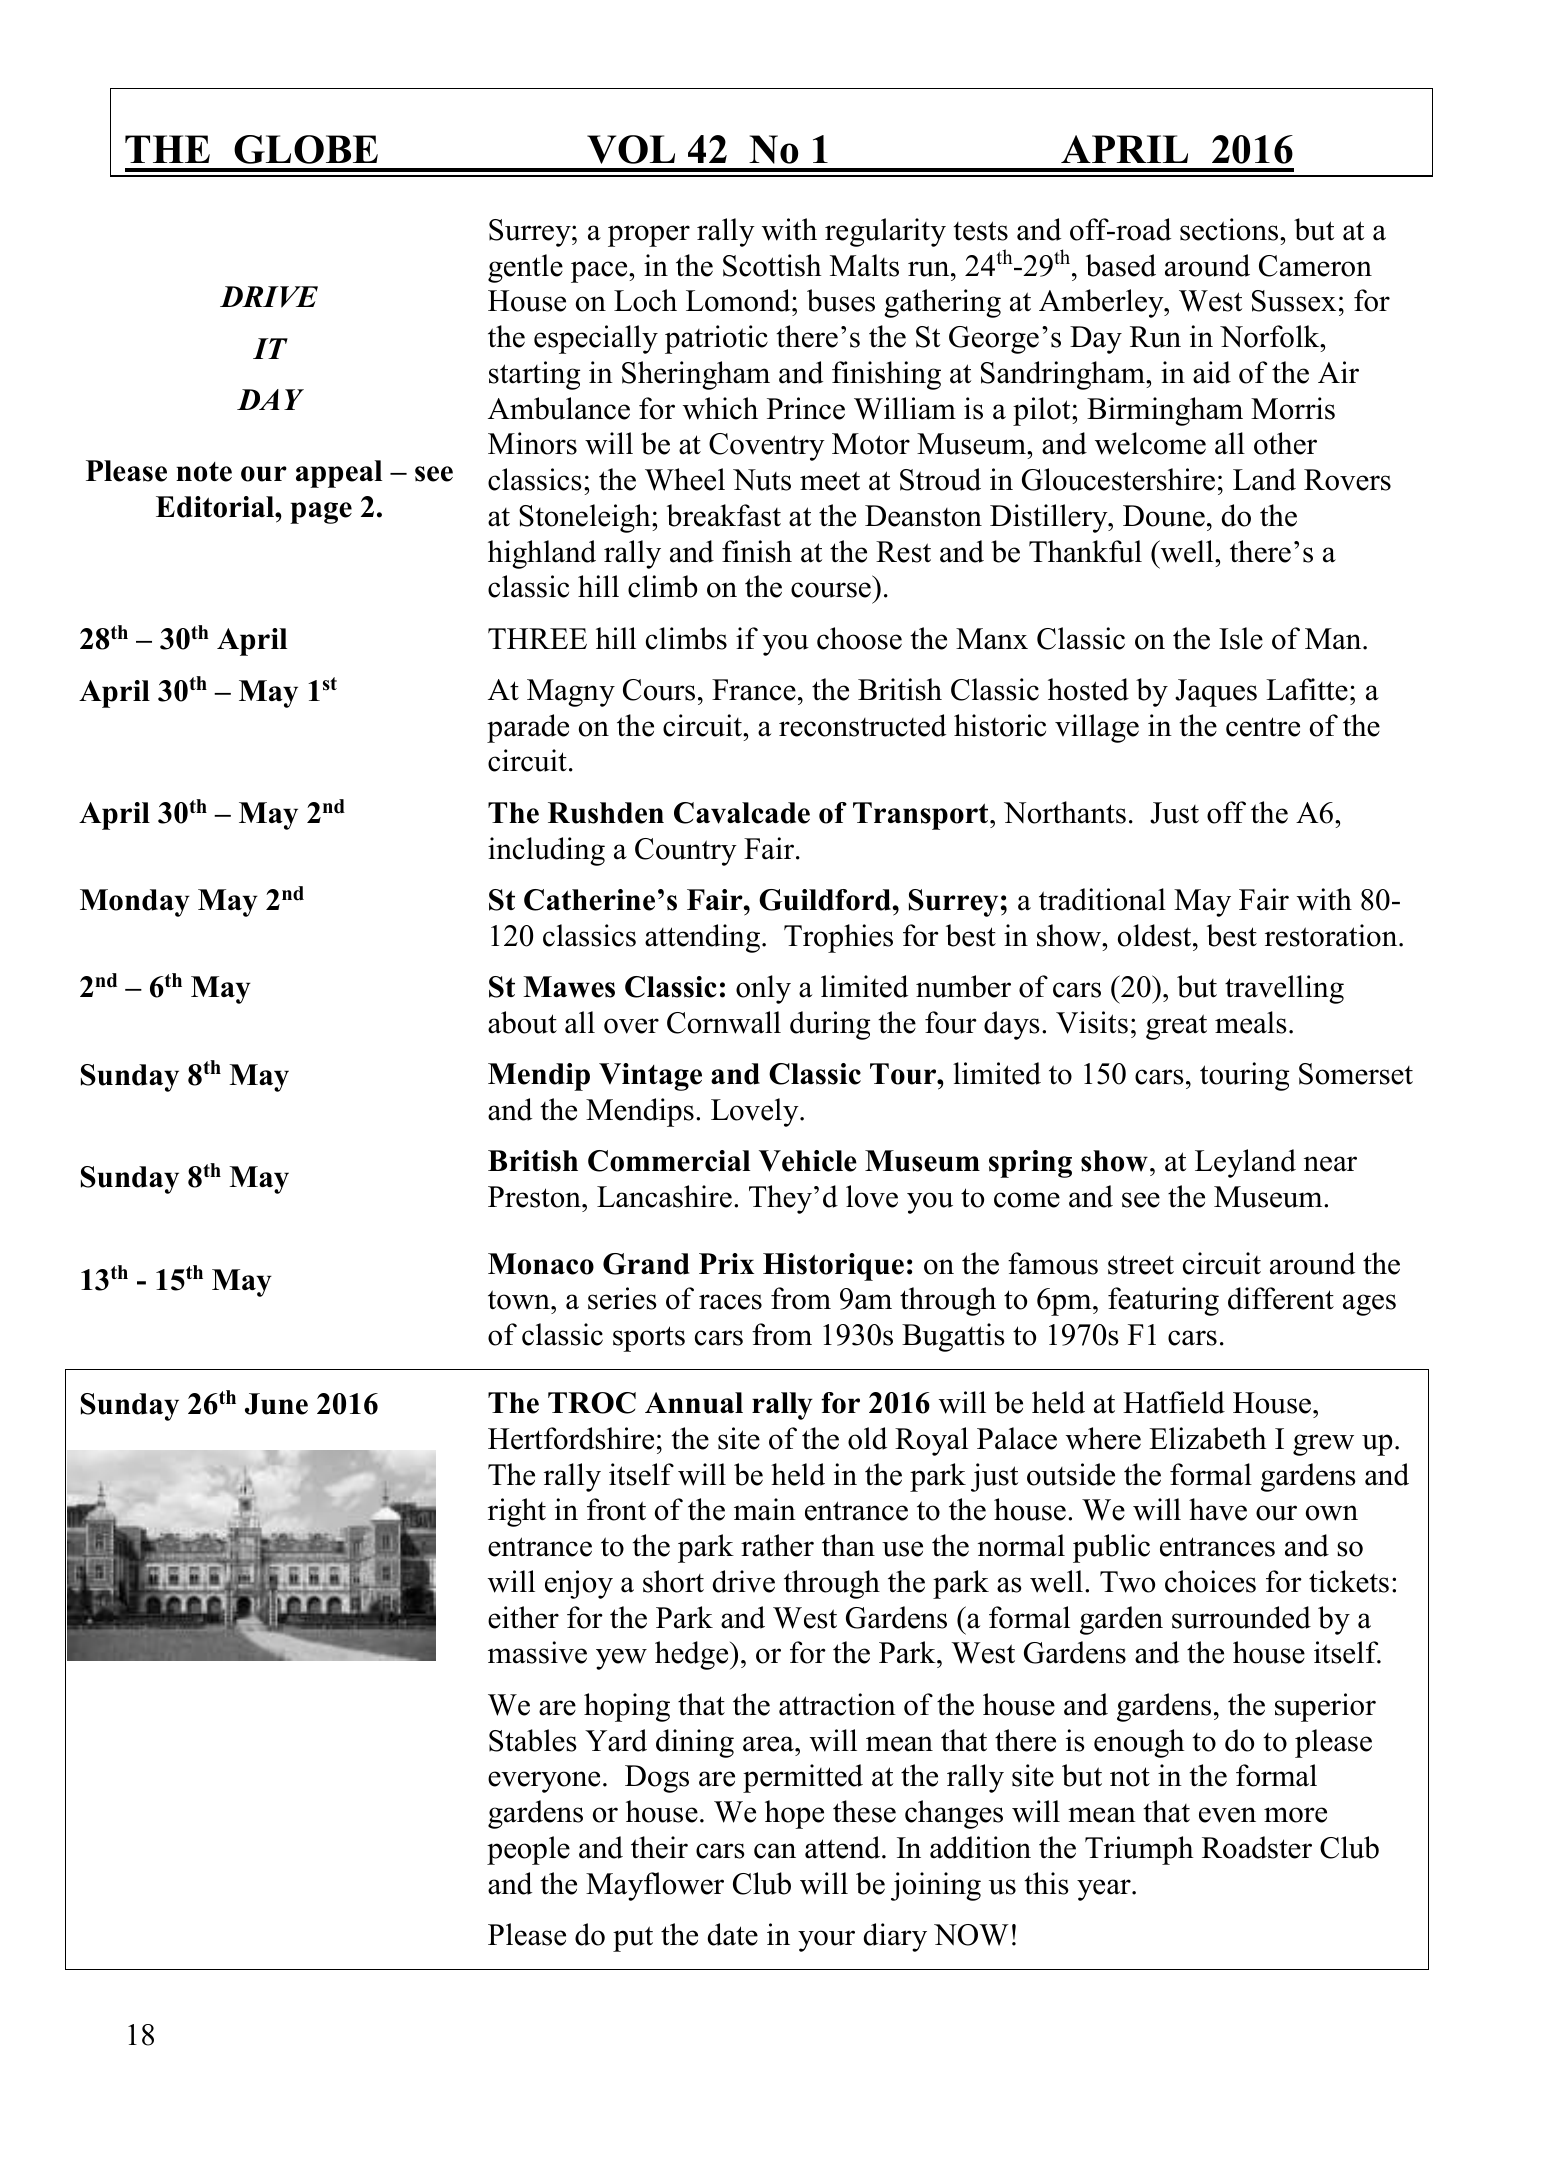  Describe the element at coordinates (772, 265) in the screenshot. I see `Scottish` at that location.
